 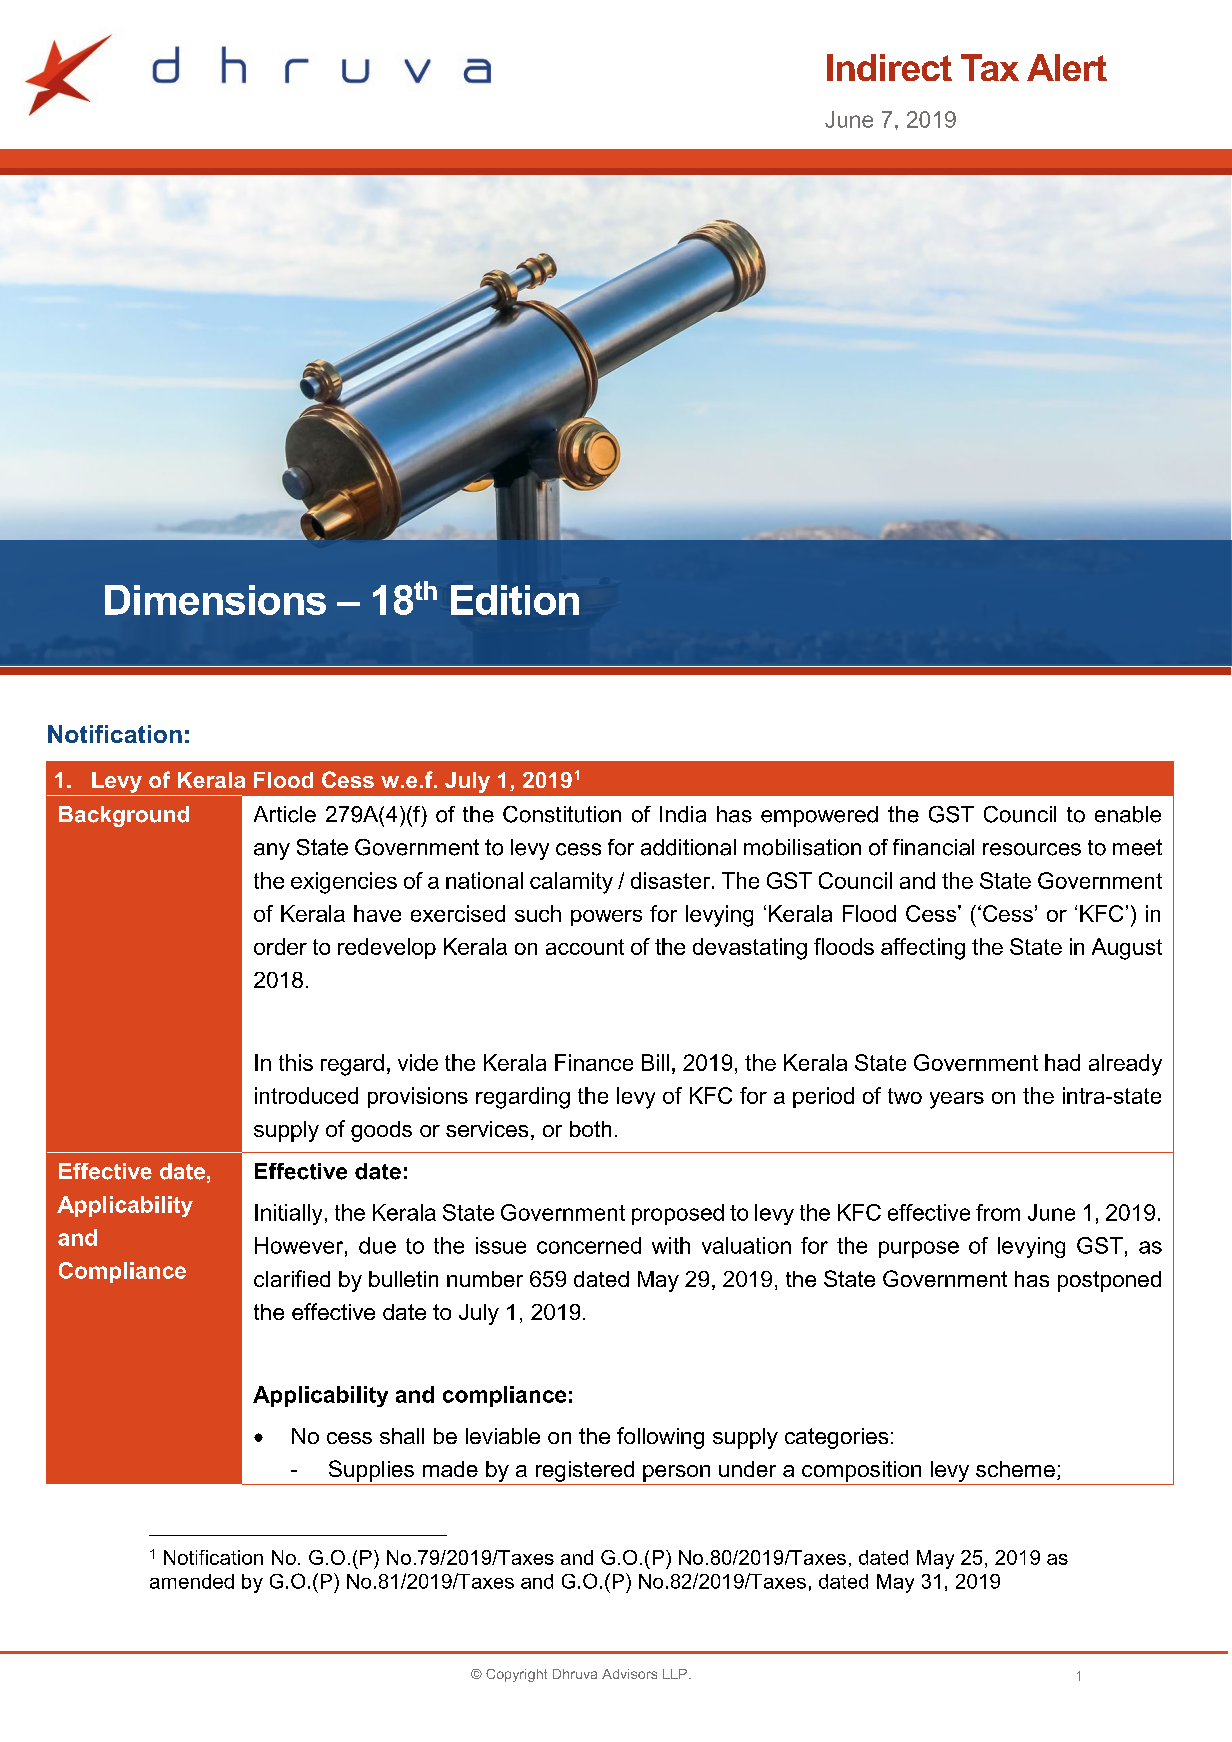 What do you see at coordinates (1067, 67) in the screenshot?
I see `Alert` at bounding box center [1067, 67].
